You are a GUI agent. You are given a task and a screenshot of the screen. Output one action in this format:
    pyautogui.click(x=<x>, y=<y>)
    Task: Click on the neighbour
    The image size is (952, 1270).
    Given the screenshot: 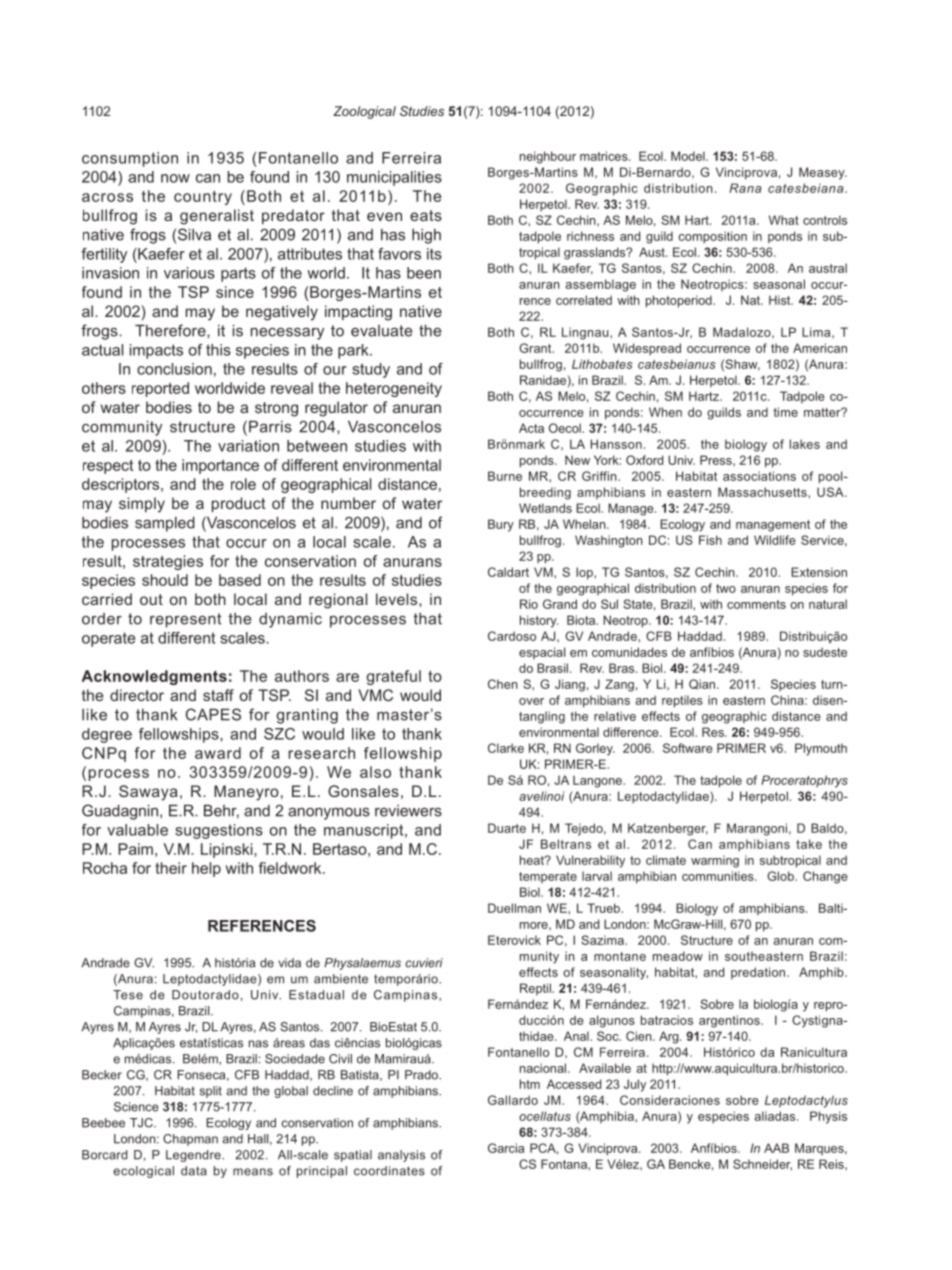 What is the action you would take?
    pyautogui.click(x=548, y=157)
